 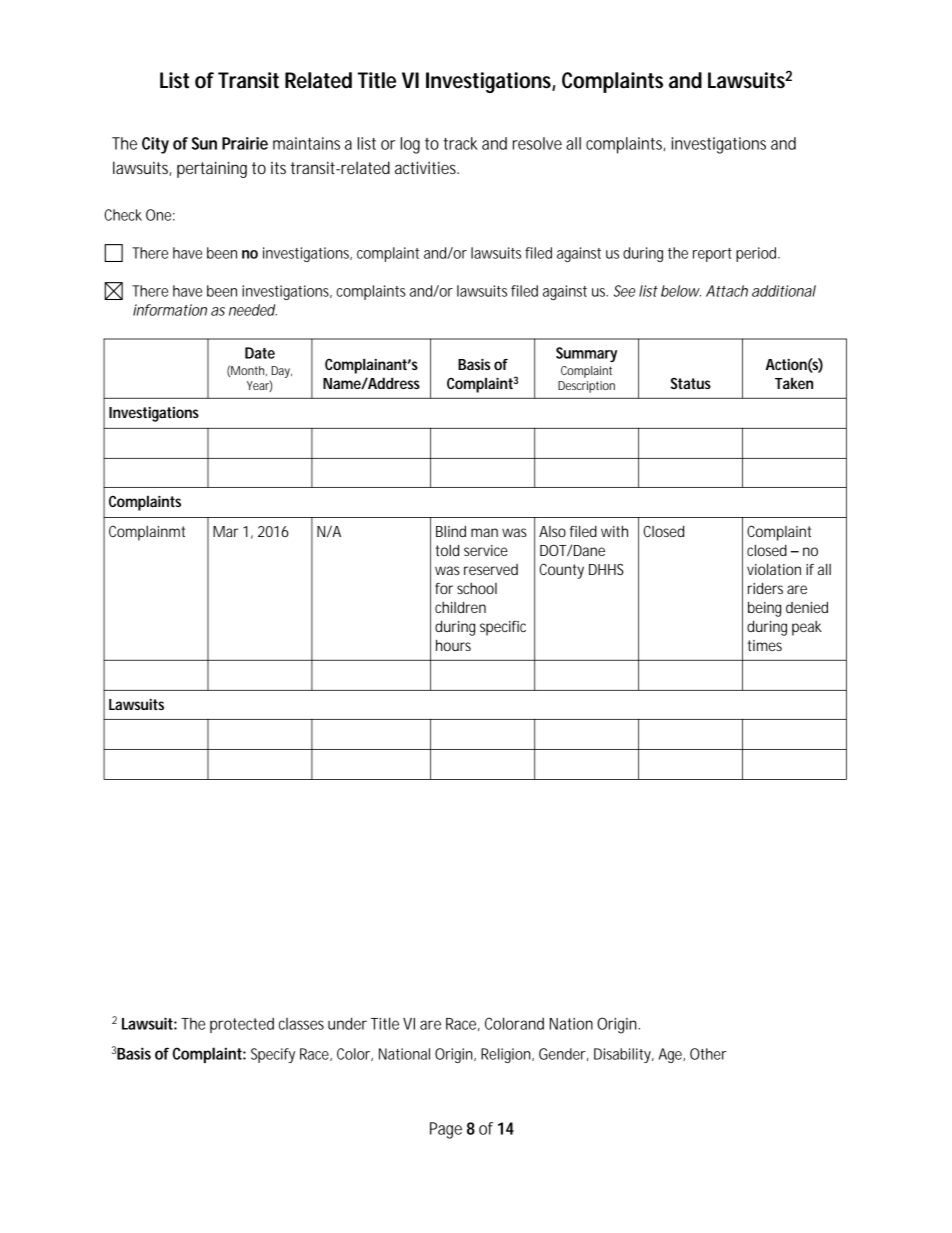 I want to click on Specify, so click(x=273, y=1055).
